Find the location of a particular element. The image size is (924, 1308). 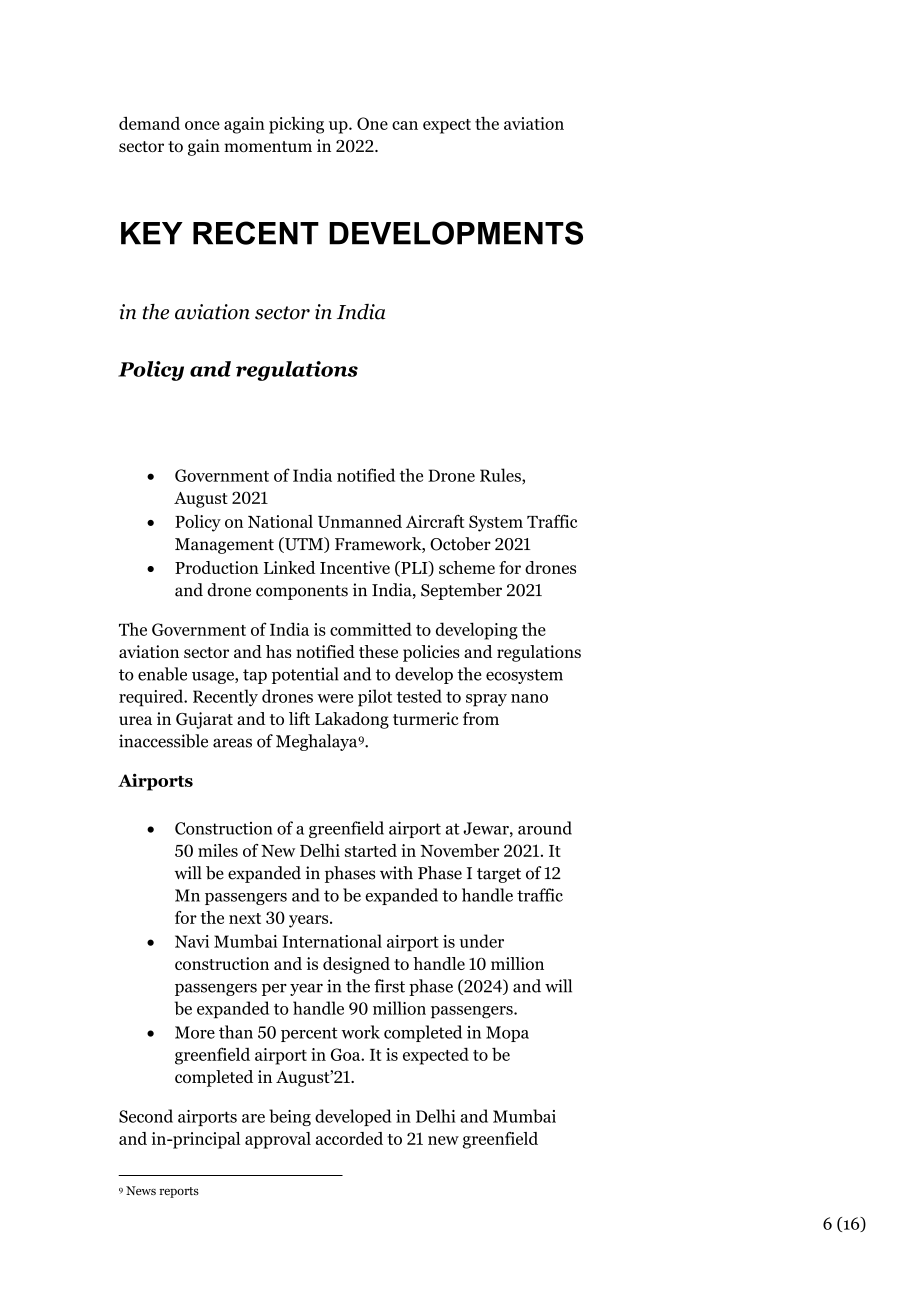

reports is located at coordinates (179, 1192).
